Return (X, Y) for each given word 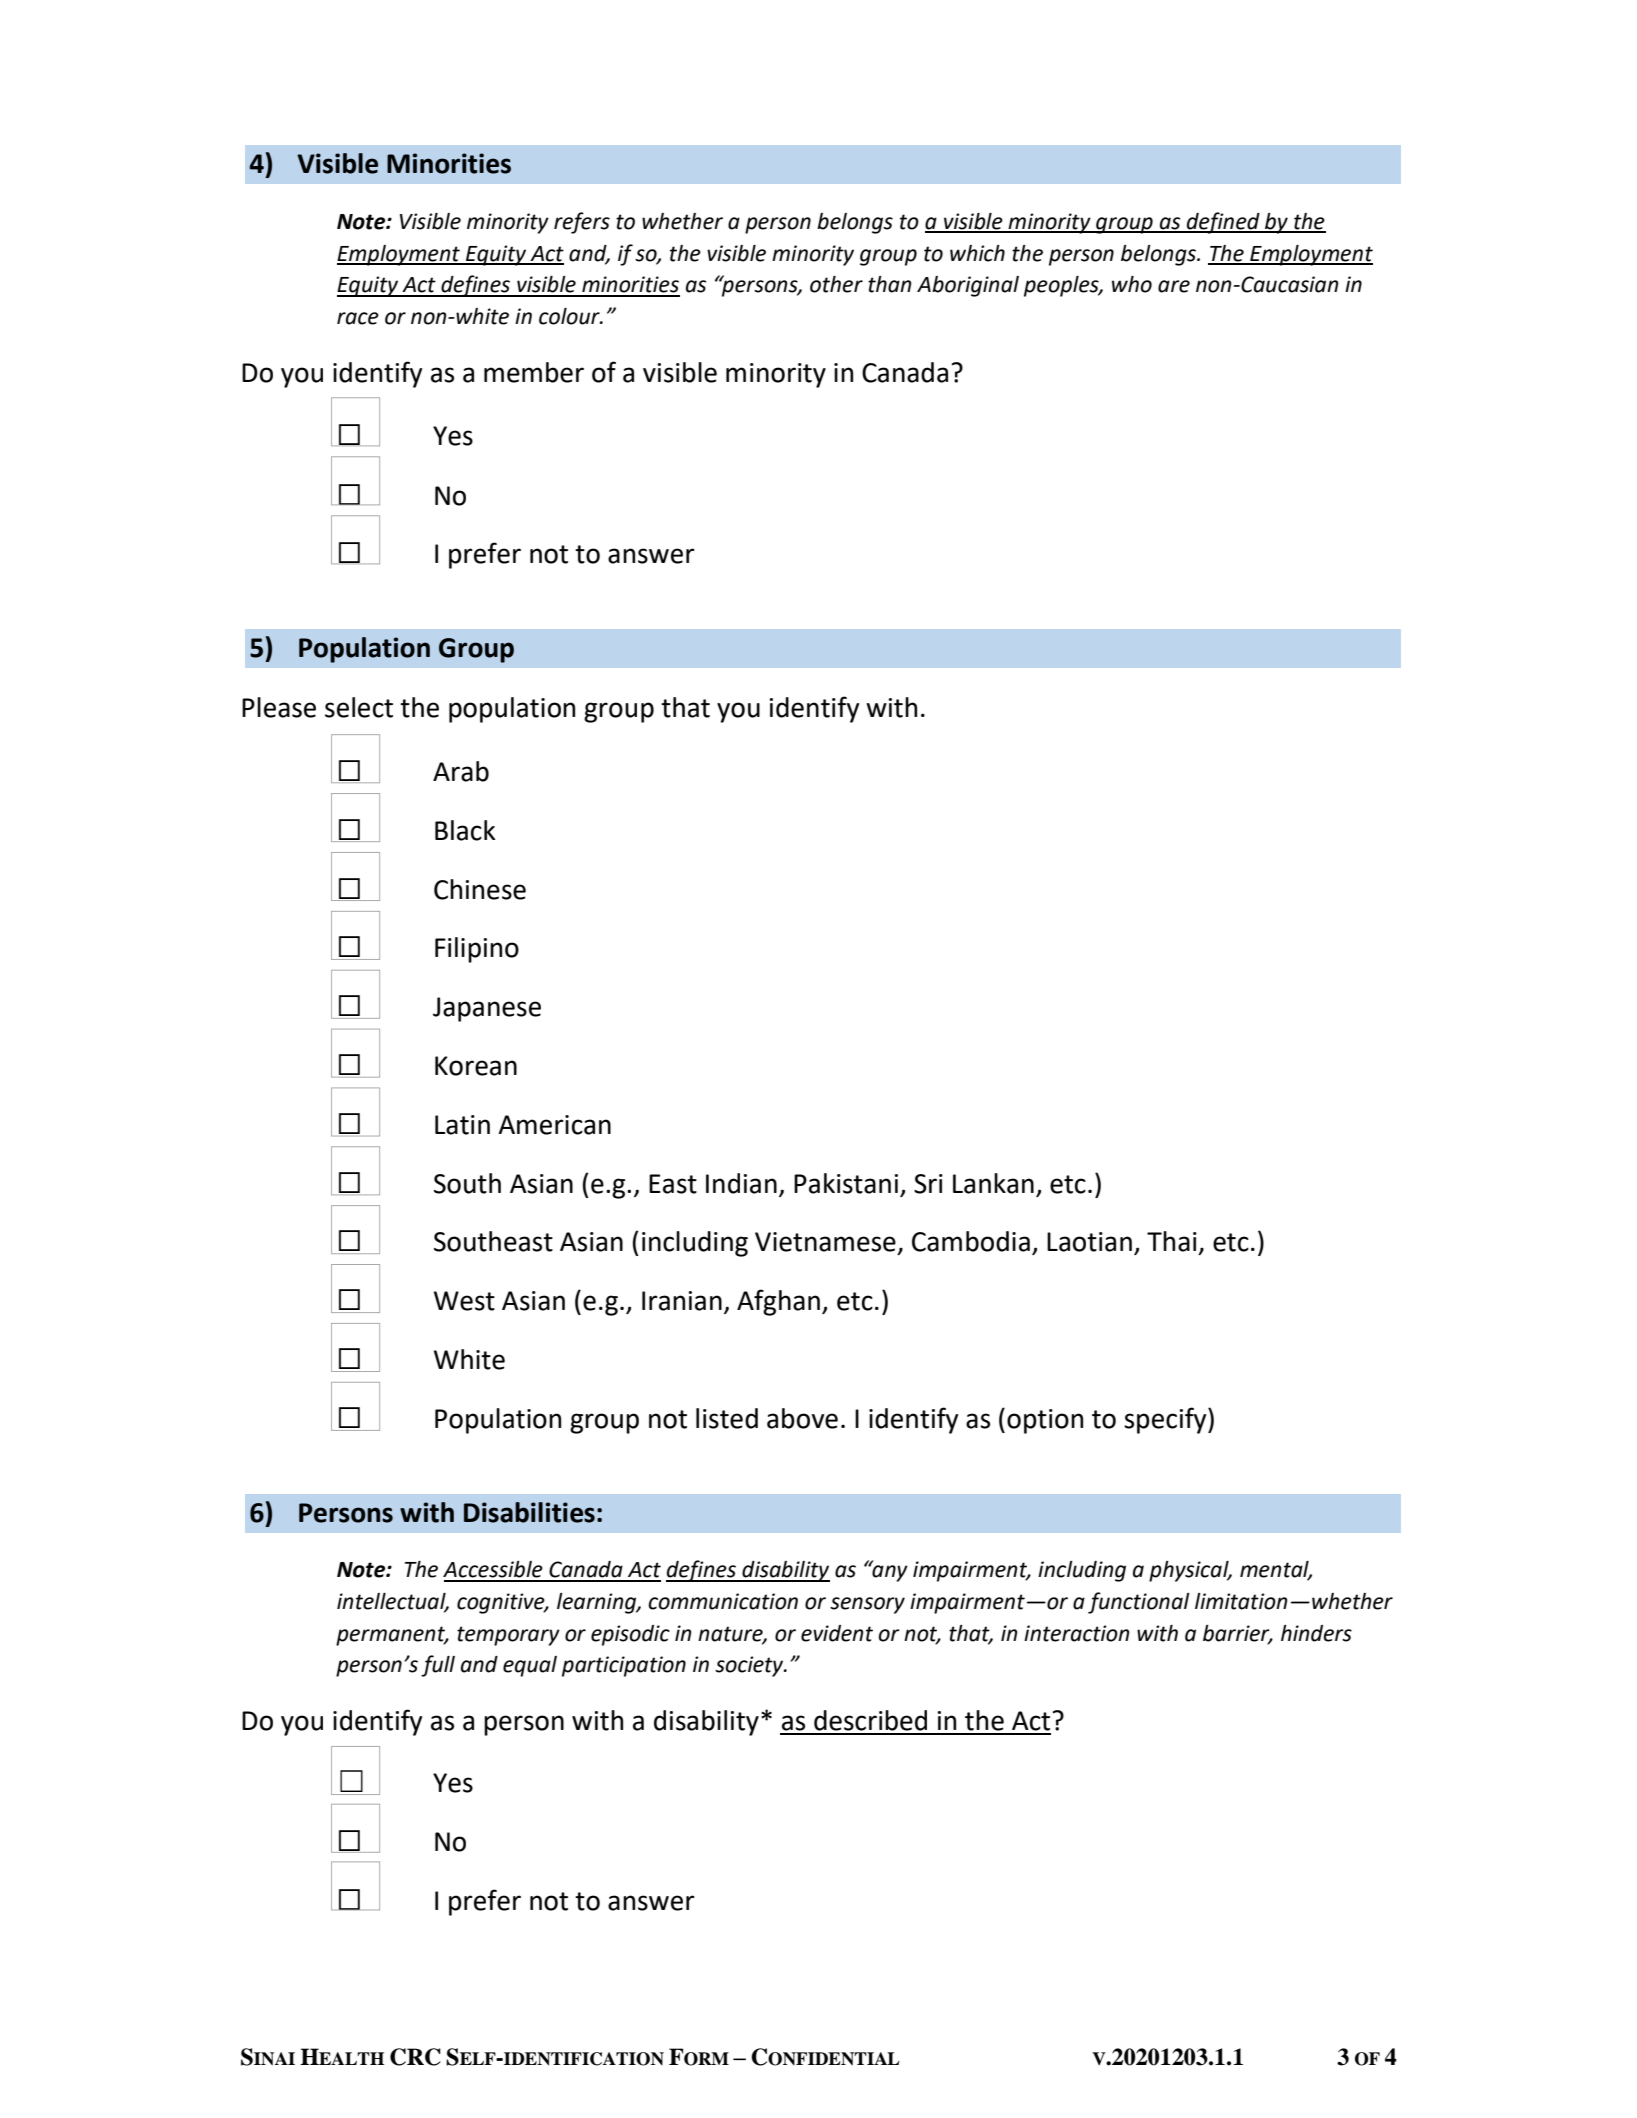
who (1132, 284)
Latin (462, 1125)
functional (1139, 1603)
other (836, 284)
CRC (415, 2057)
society (750, 1666)
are (1174, 286)
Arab (461, 771)
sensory (867, 1605)
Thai (1172, 1241)
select (359, 707)
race (358, 318)
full (438, 1666)
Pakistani (846, 1183)
